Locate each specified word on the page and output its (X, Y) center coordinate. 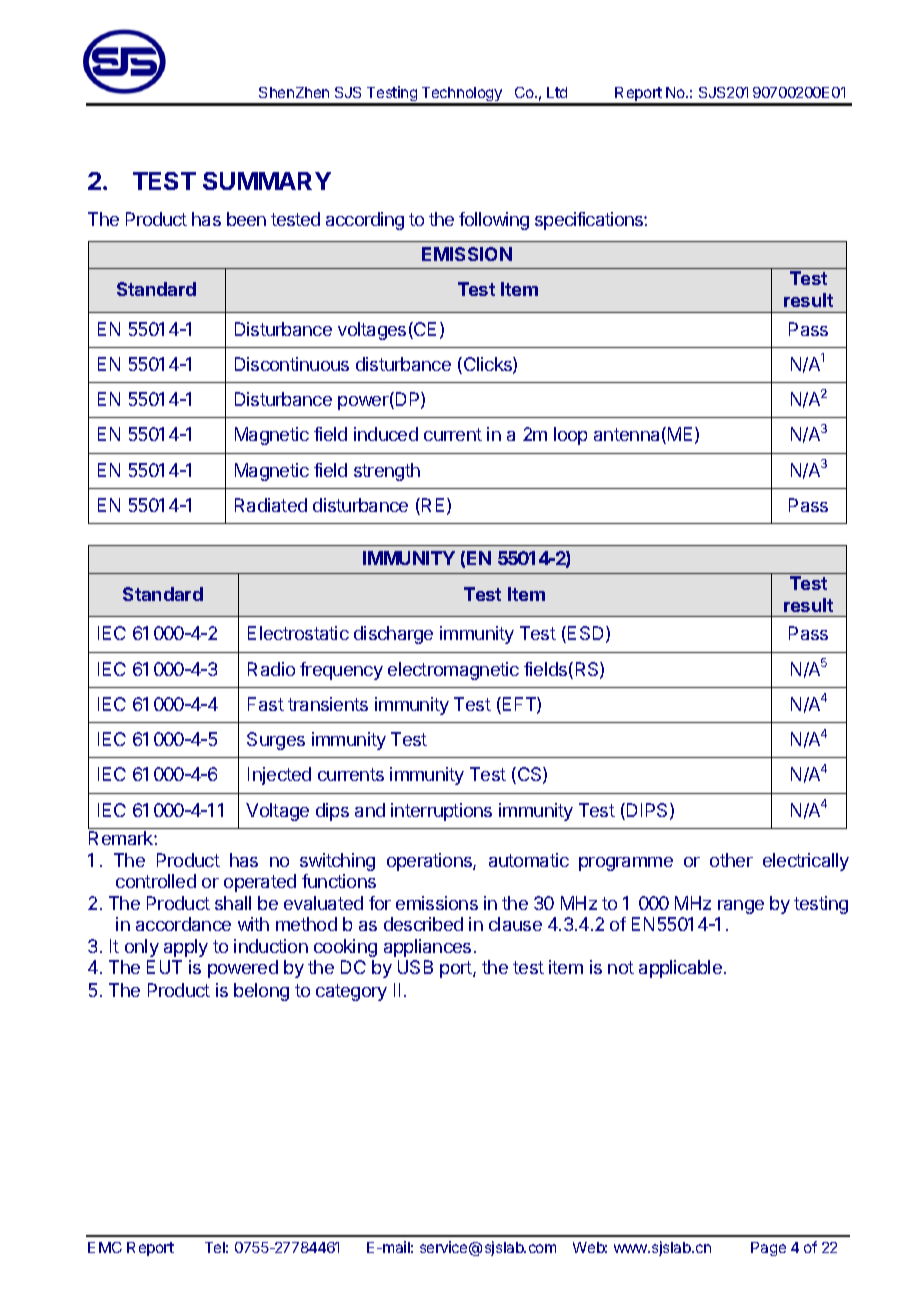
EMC (105, 1247)
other (731, 860)
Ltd (557, 92)
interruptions (441, 812)
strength (387, 472)
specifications (590, 221)
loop (570, 436)
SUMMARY (267, 181)
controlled (156, 881)
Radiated (271, 505)
